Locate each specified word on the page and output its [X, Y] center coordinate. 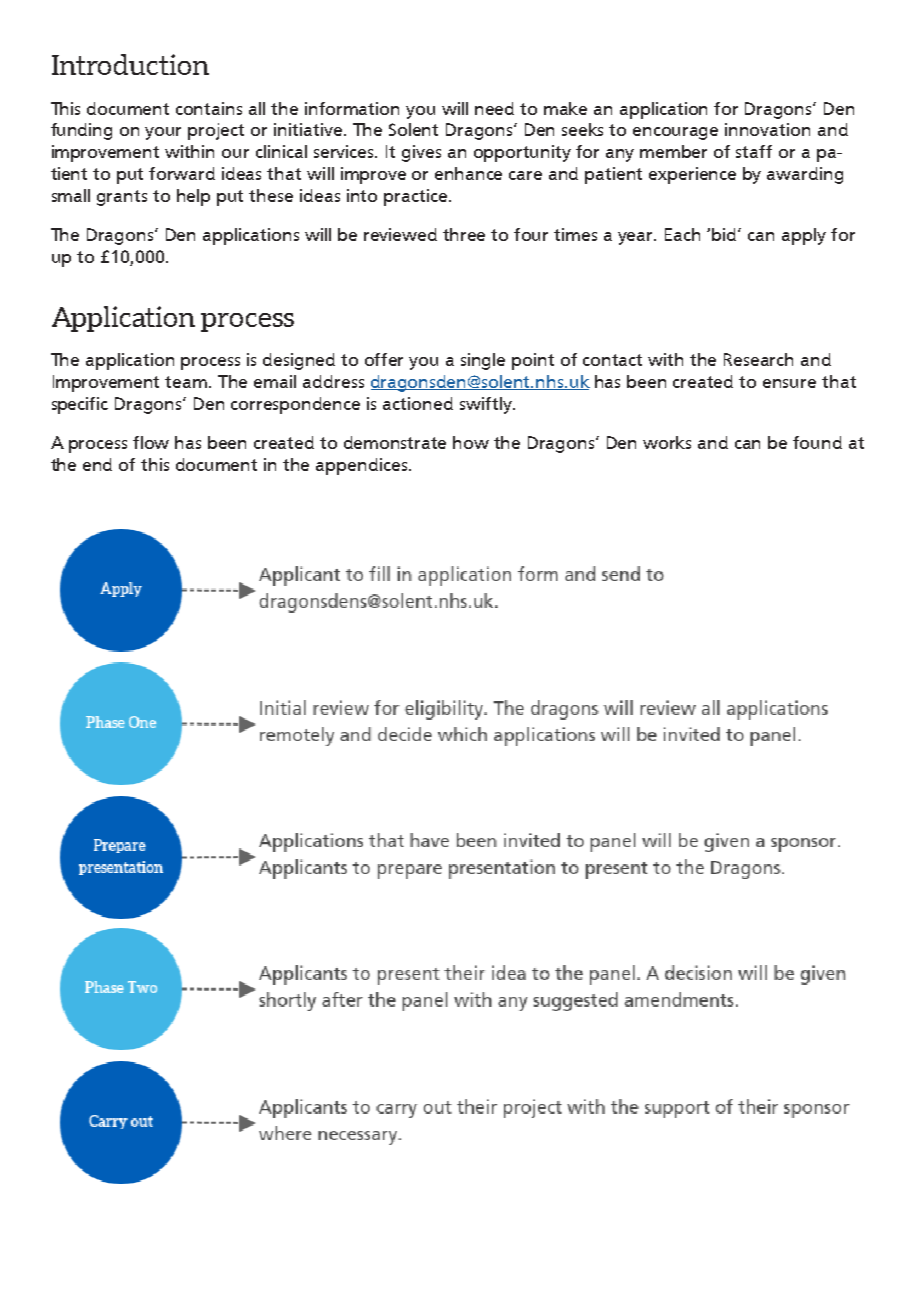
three [464, 234]
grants [122, 198]
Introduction [130, 64]
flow [151, 442]
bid [725, 234]
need [494, 108]
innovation [767, 129]
